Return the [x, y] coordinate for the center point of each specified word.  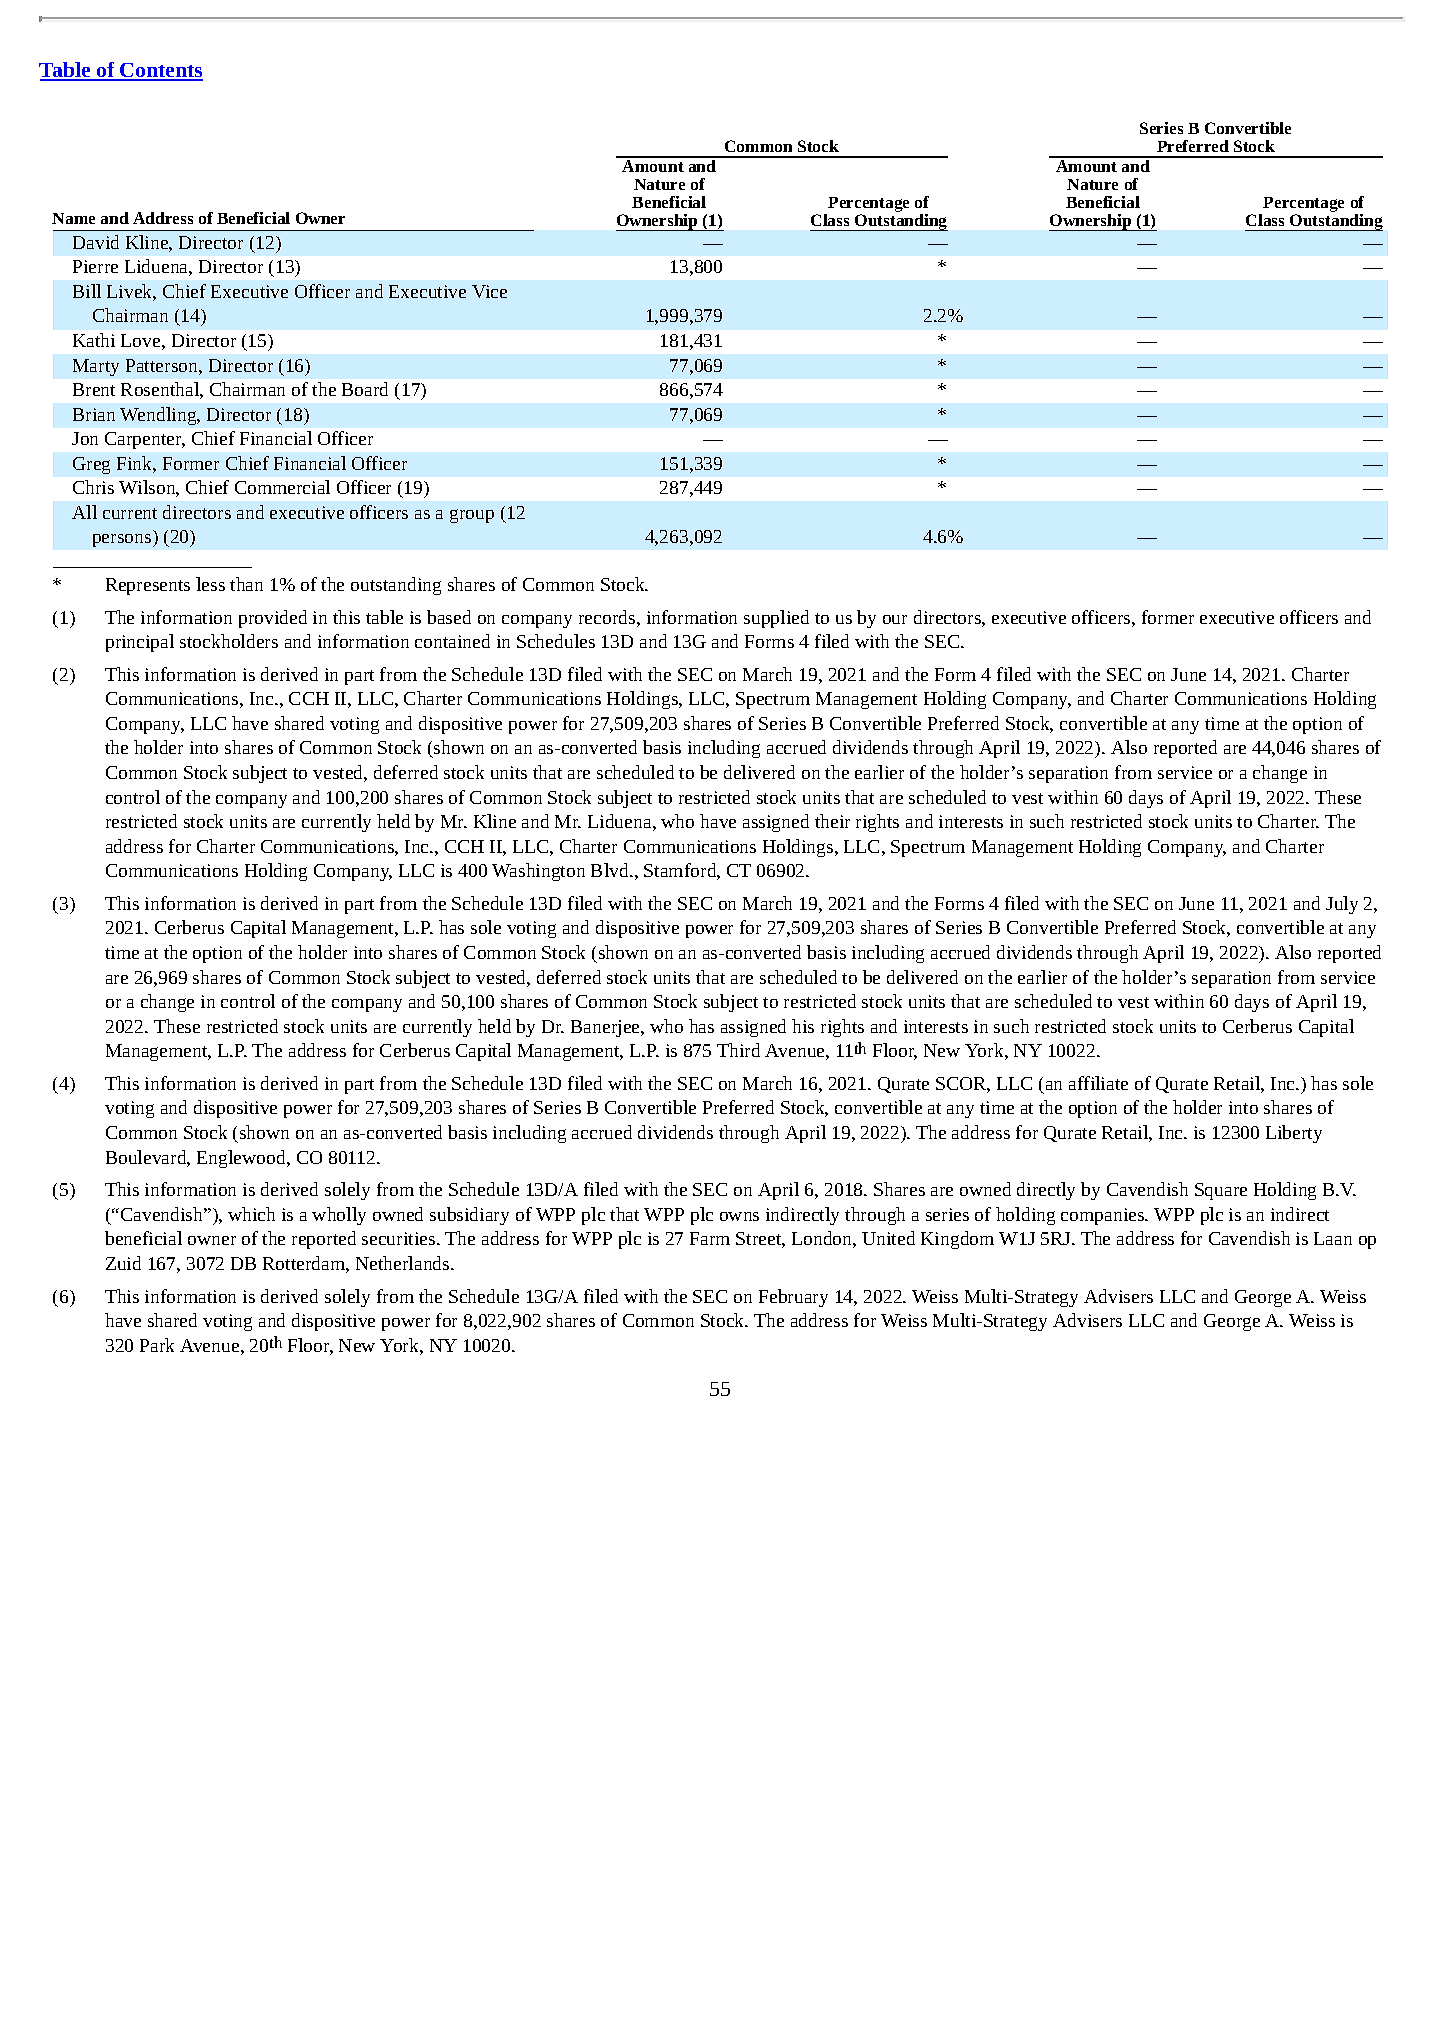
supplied [776, 619]
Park [157, 1345]
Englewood [242, 1159]
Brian [94, 414]
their [832, 821]
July [1342, 905]
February [793, 1298]
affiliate [1098, 1083]
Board [365, 389]
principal [140, 643]
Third [738, 1050]
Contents [160, 71]
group [472, 516]
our [895, 619]
